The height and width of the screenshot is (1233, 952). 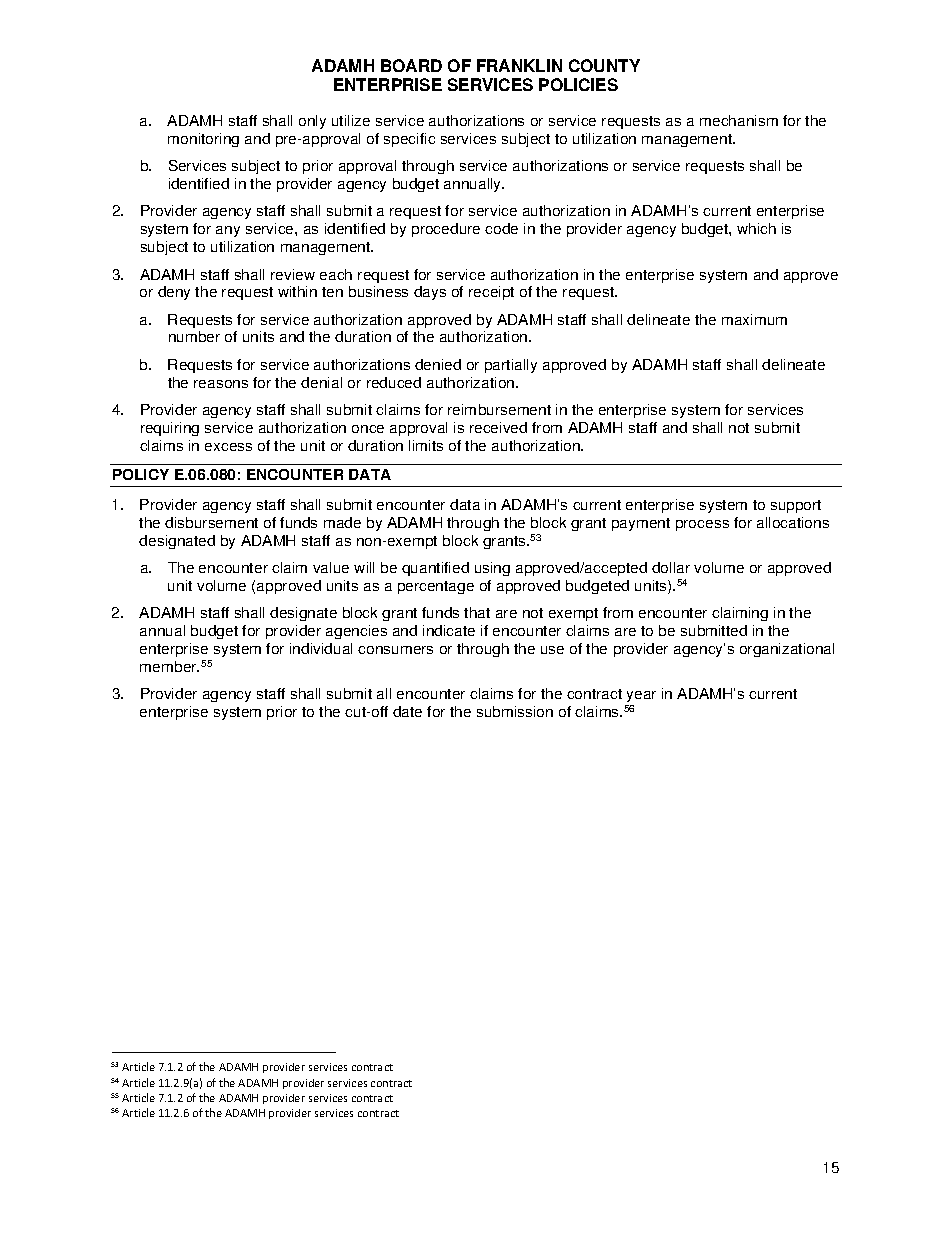 What do you see at coordinates (221, 384) in the screenshot?
I see `reasons` at bounding box center [221, 384].
